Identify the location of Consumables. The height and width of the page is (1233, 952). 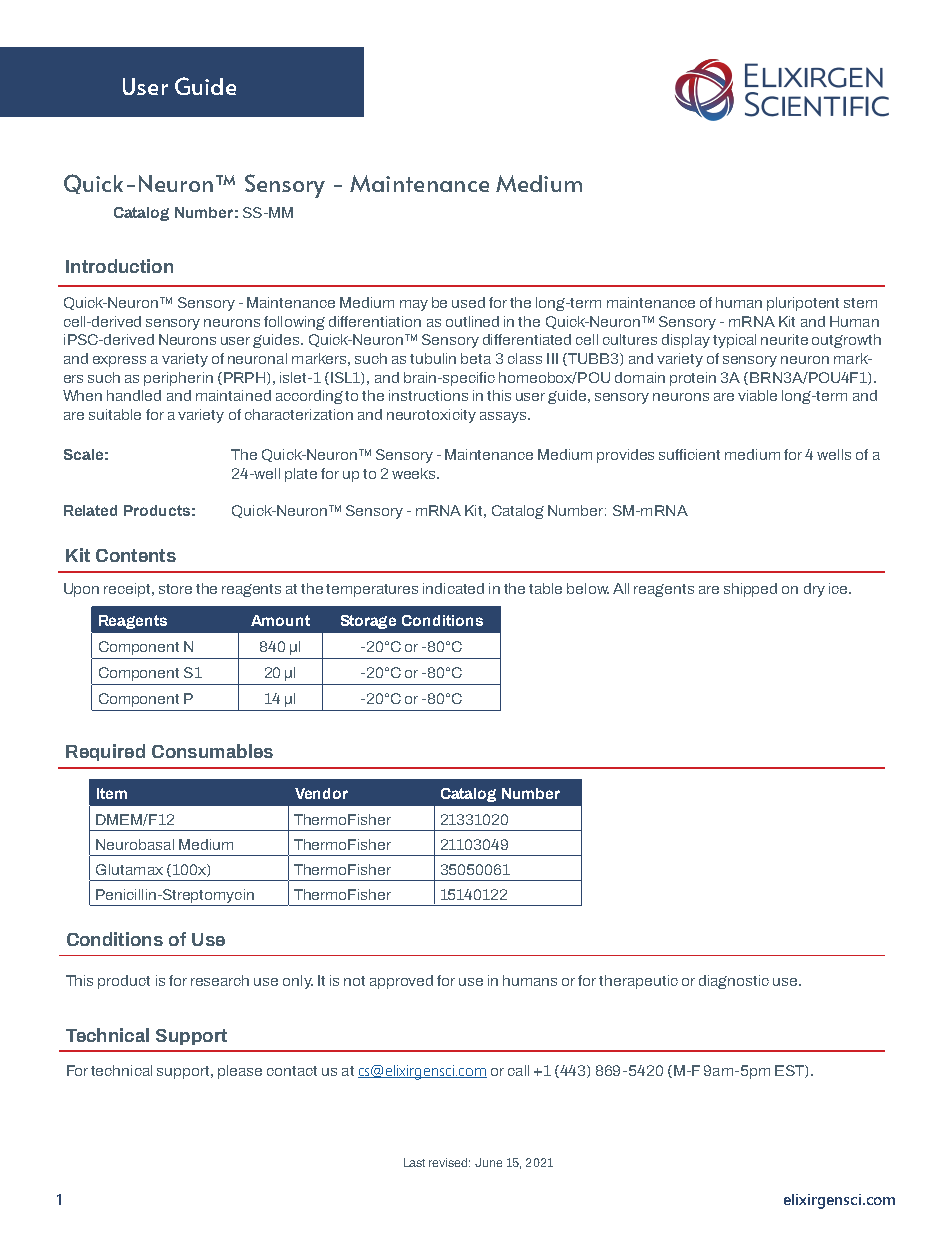
(212, 751).
